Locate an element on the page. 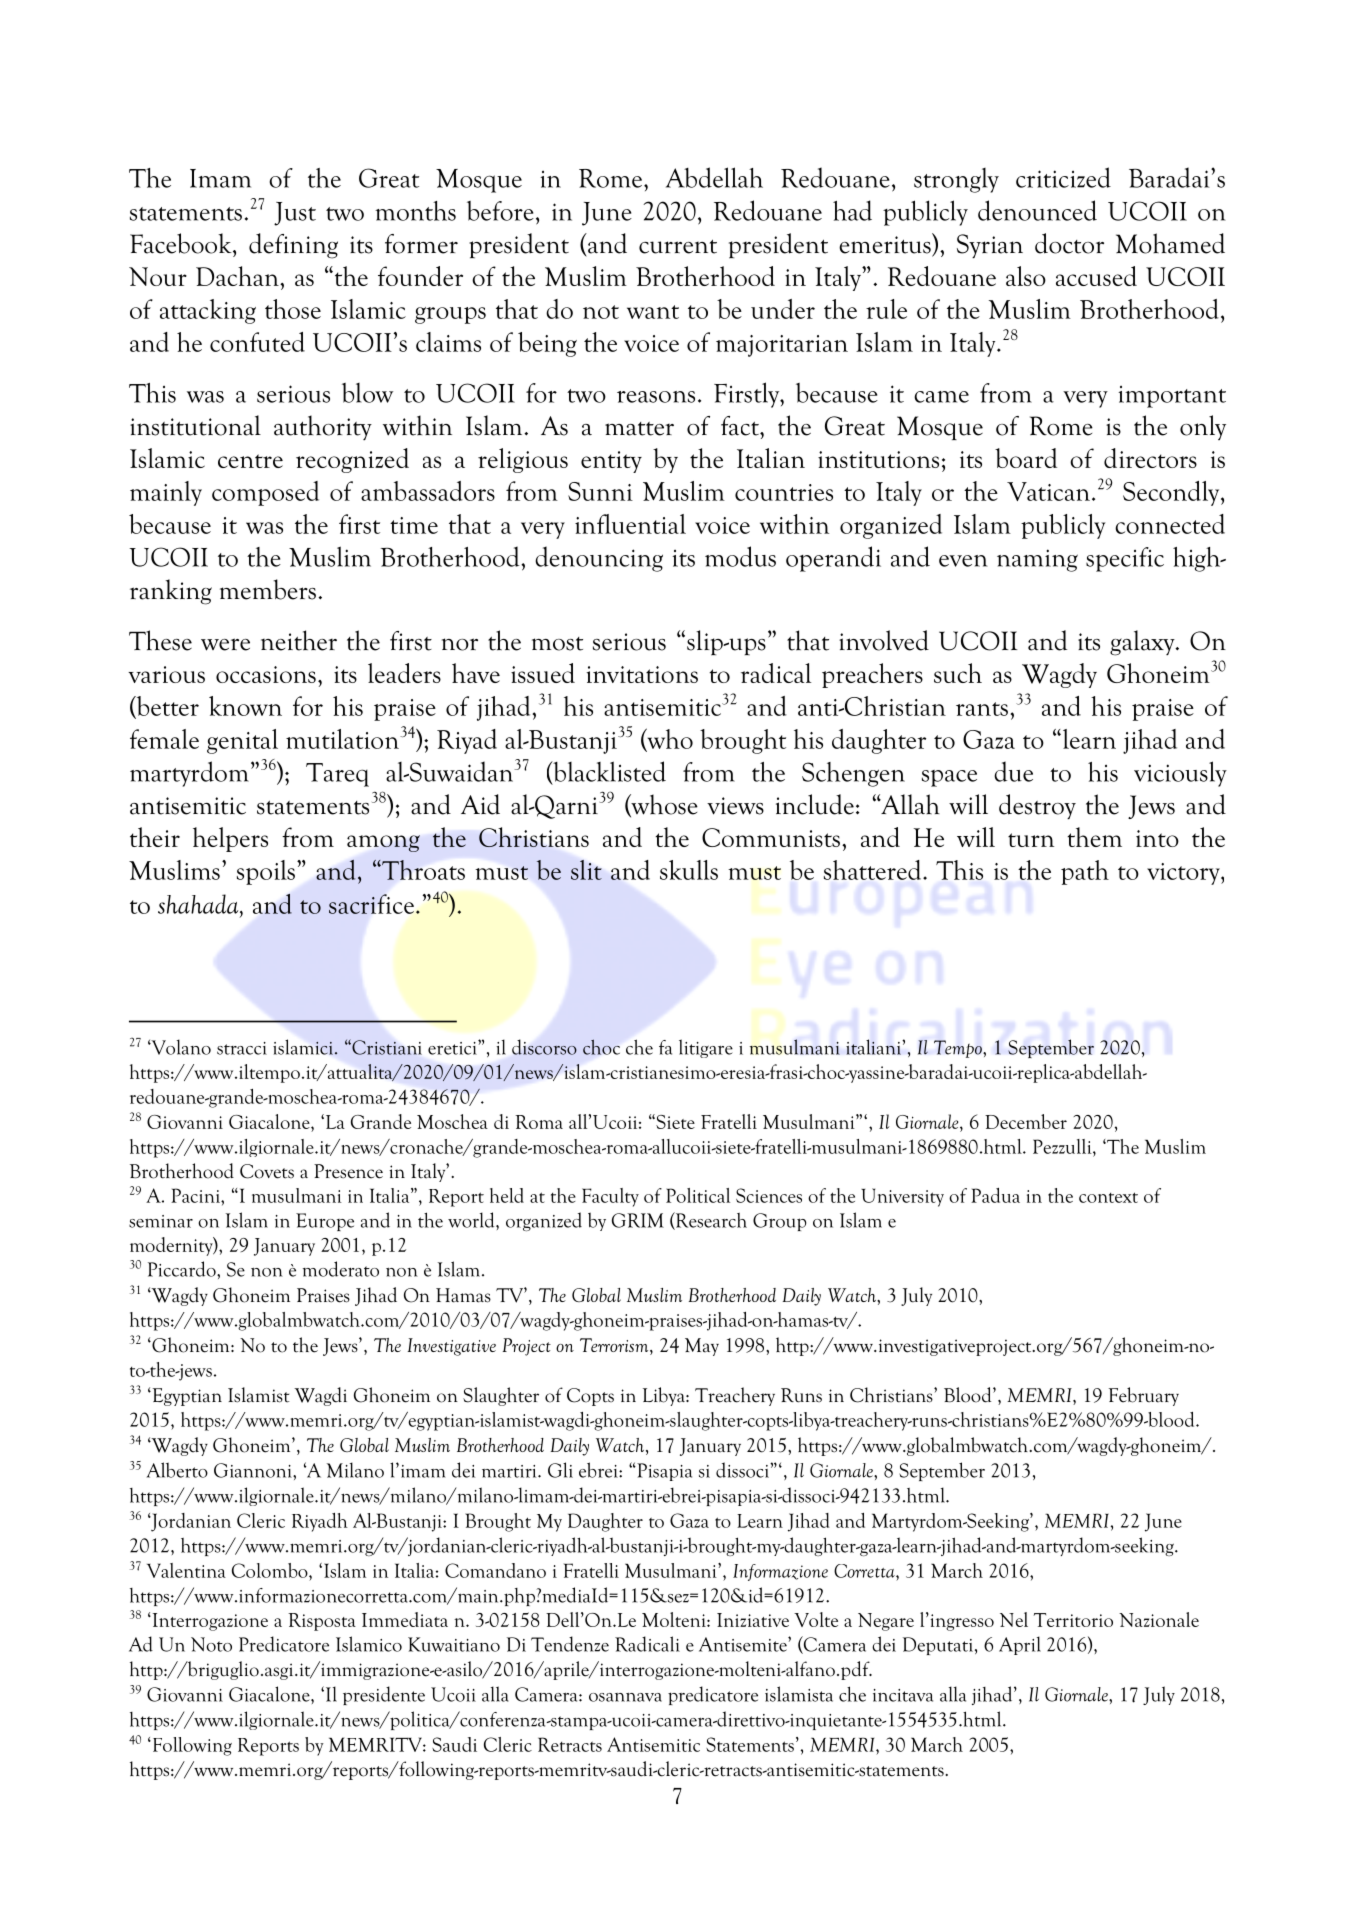 This image has width=1355, height=1916. Just is located at coordinates (295, 214).
